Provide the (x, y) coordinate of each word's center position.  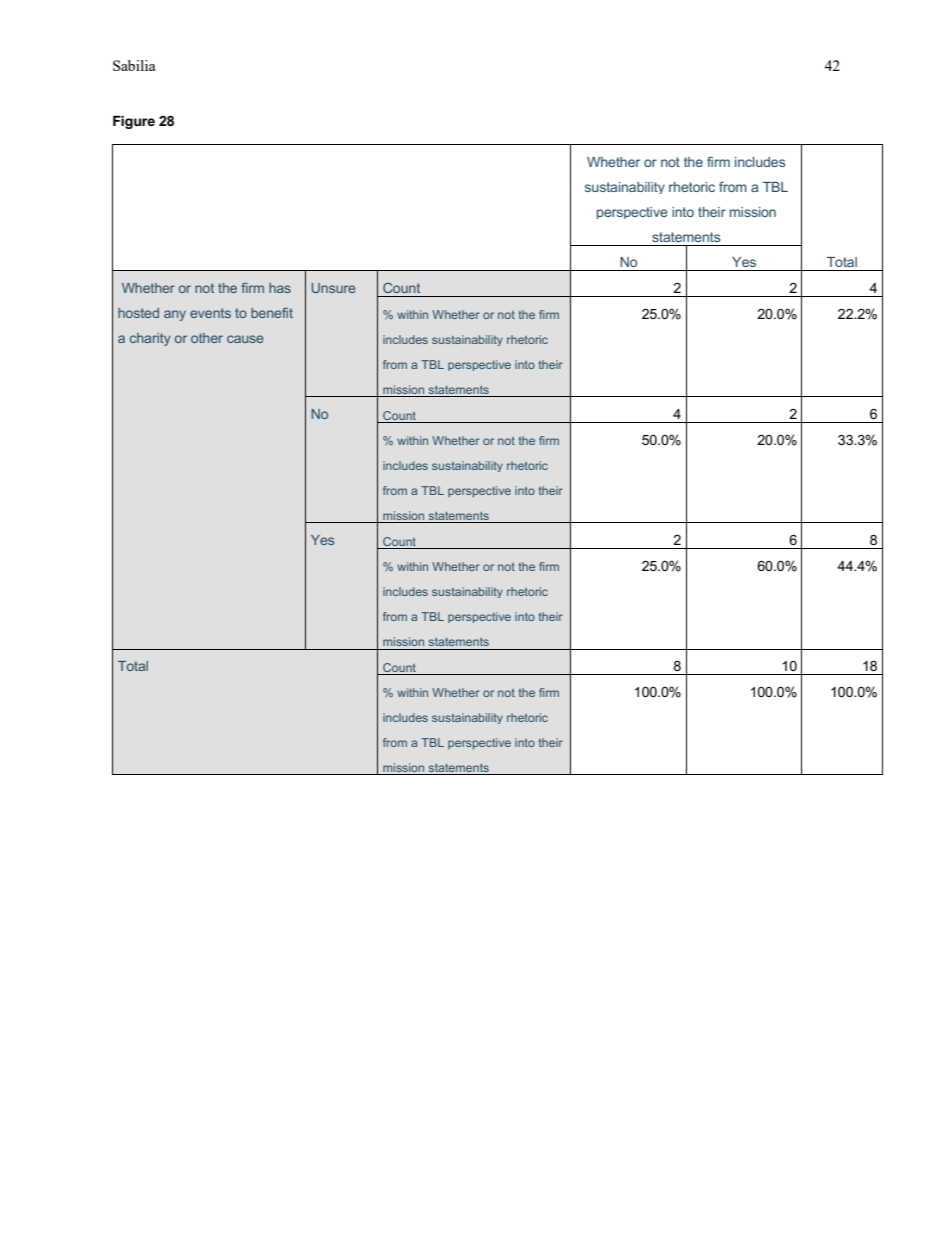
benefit (272, 312)
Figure (134, 122)
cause (245, 339)
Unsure (333, 288)
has (280, 288)
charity (150, 339)
